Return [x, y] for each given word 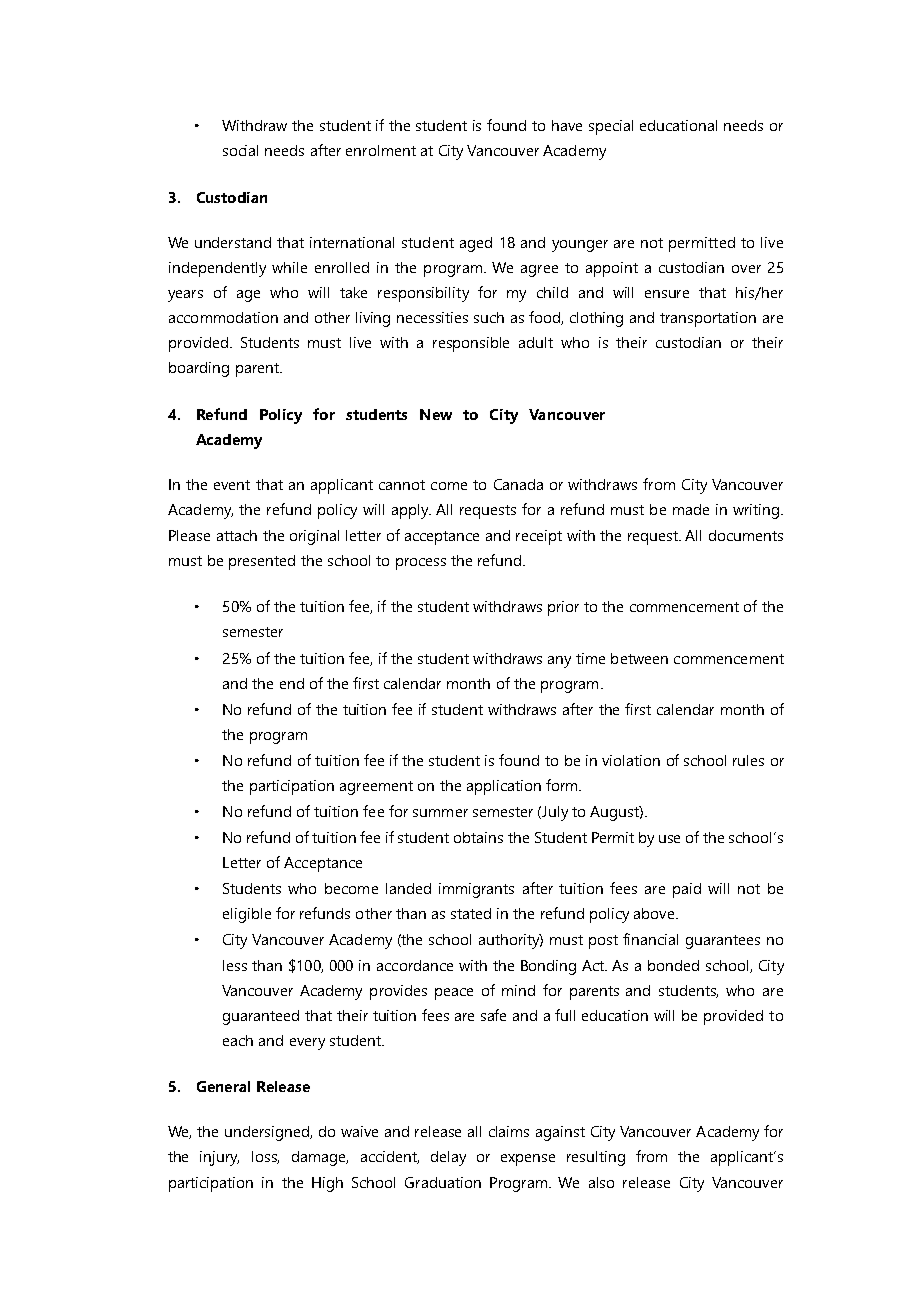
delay [448, 1158]
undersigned [268, 1133]
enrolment [381, 150]
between [639, 658]
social [240, 150]
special [611, 127]
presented [262, 562]
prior [563, 608]
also [601, 1182]
